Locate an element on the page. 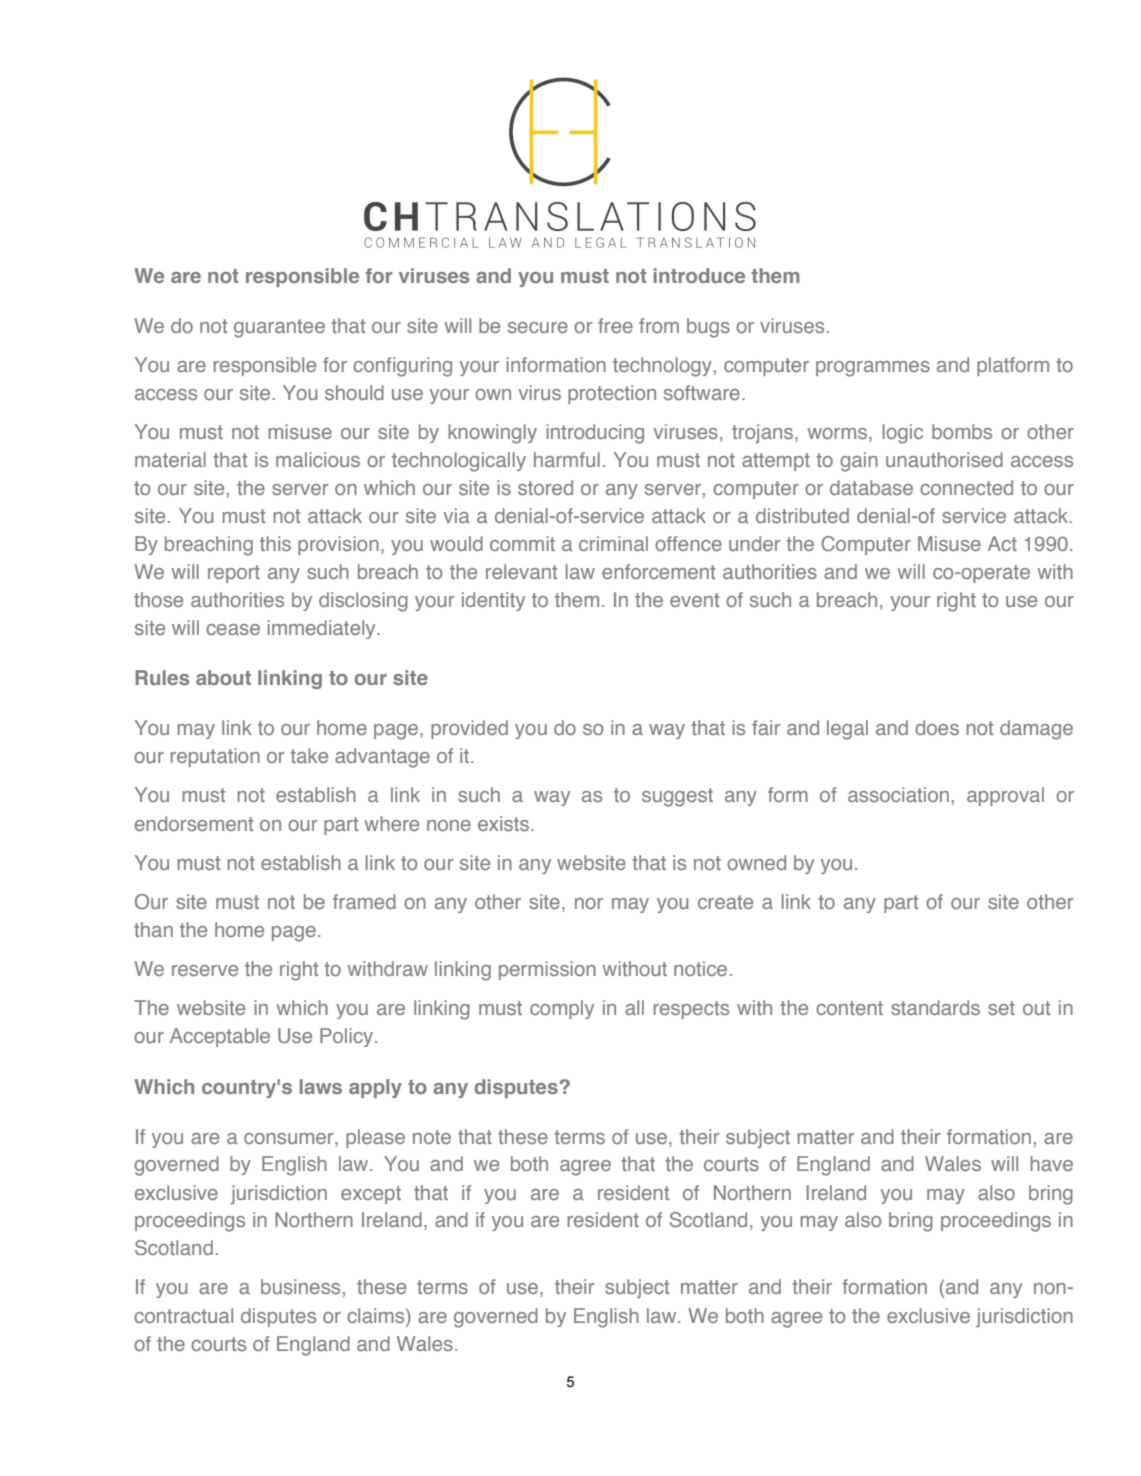  business is located at coordinates (300, 1286).
